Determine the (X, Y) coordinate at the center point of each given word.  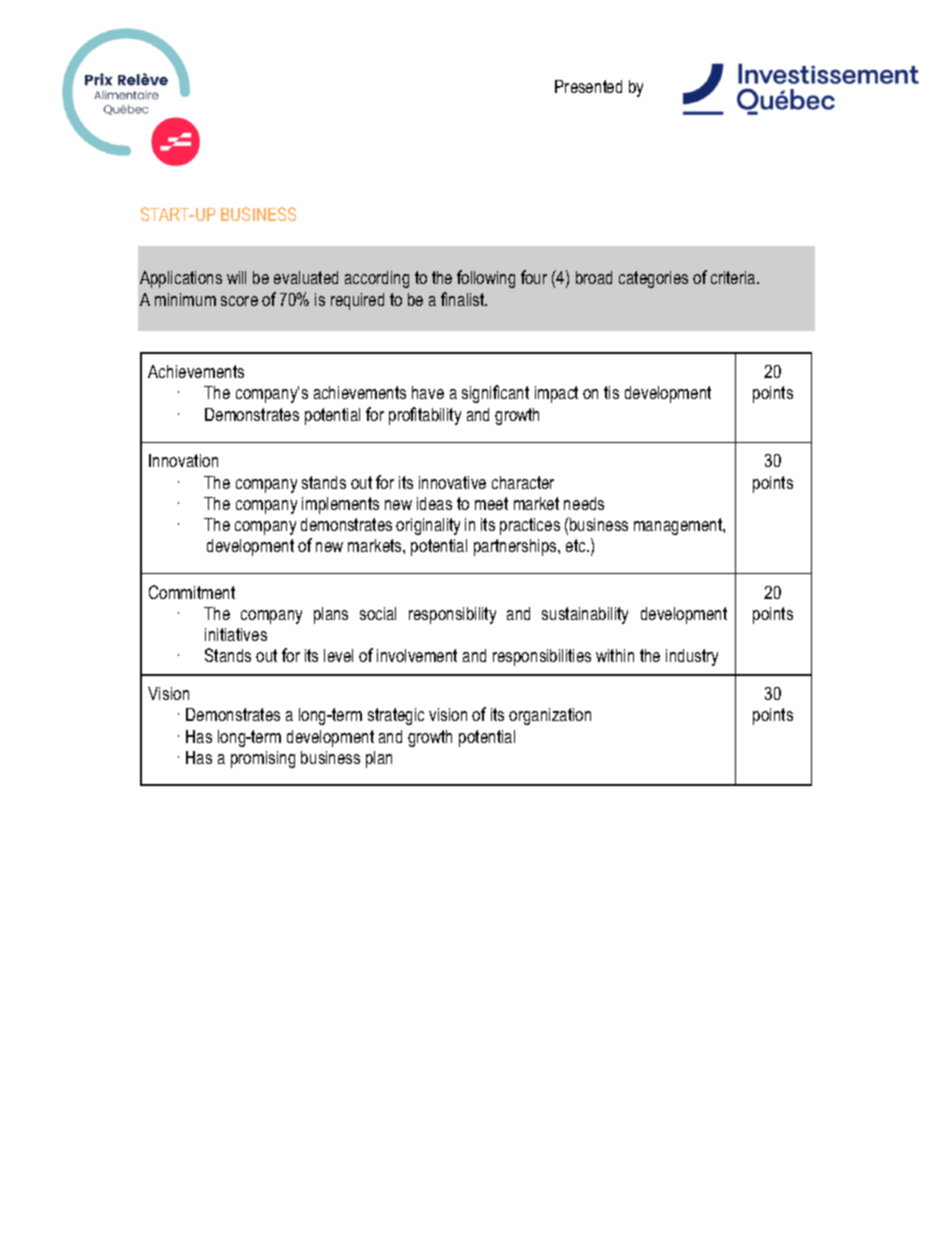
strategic (396, 716)
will (236, 277)
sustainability (585, 615)
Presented (588, 86)
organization (550, 716)
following (486, 279)
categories (653, 279)
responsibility (452, 615)
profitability (425, 416)
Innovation (183, 460)
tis (611, 392)
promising (263, 759)
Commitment (192, 592)
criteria (734, 277)
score (239, 301)
